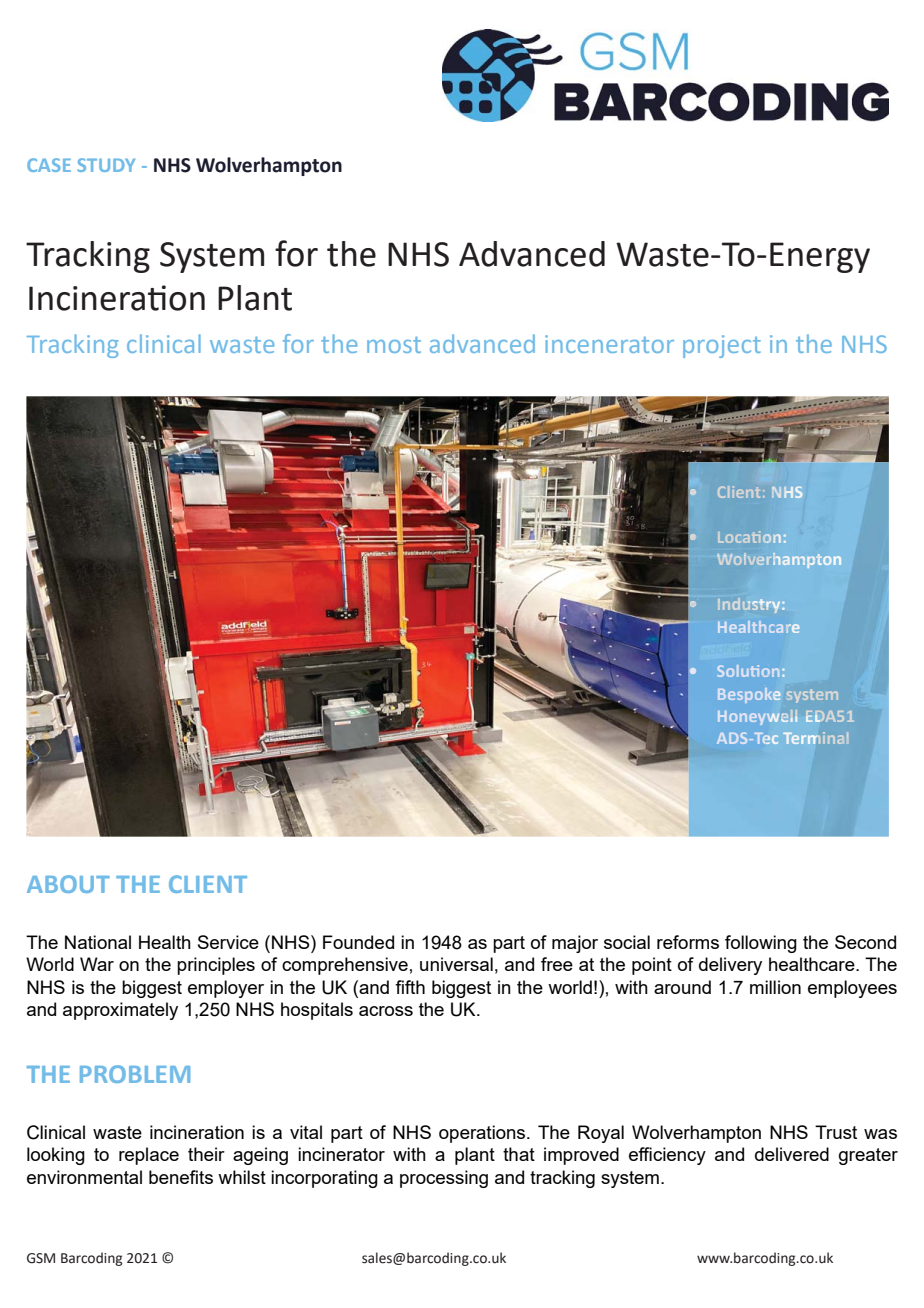 Image resolution: width=924 pixels, height=1308 pixels. Describe the element at coordinates (358, 942) in the image. I see `Founded` at that location.
